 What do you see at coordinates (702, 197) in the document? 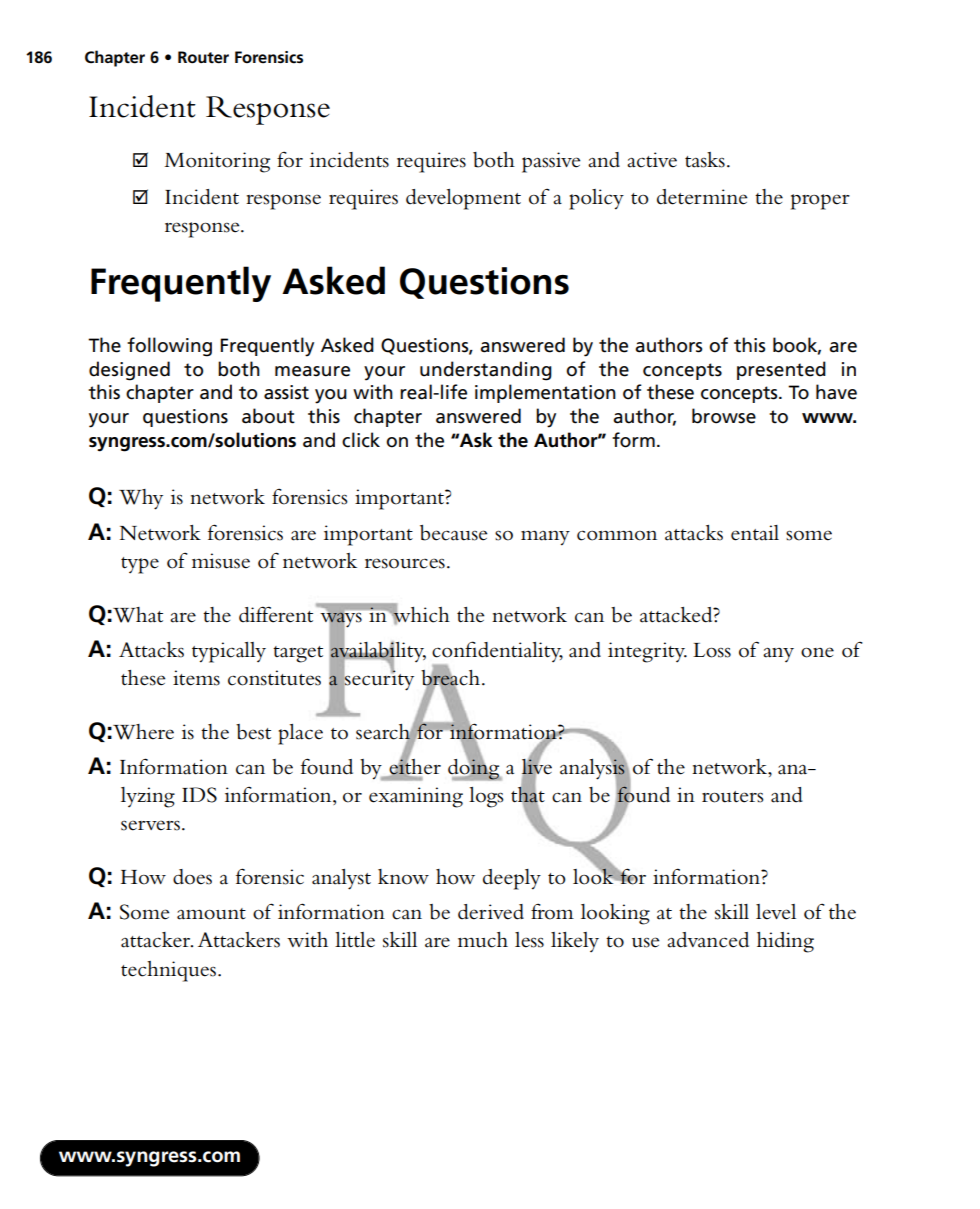
I see `determine` at bounding box center [702, 197].
